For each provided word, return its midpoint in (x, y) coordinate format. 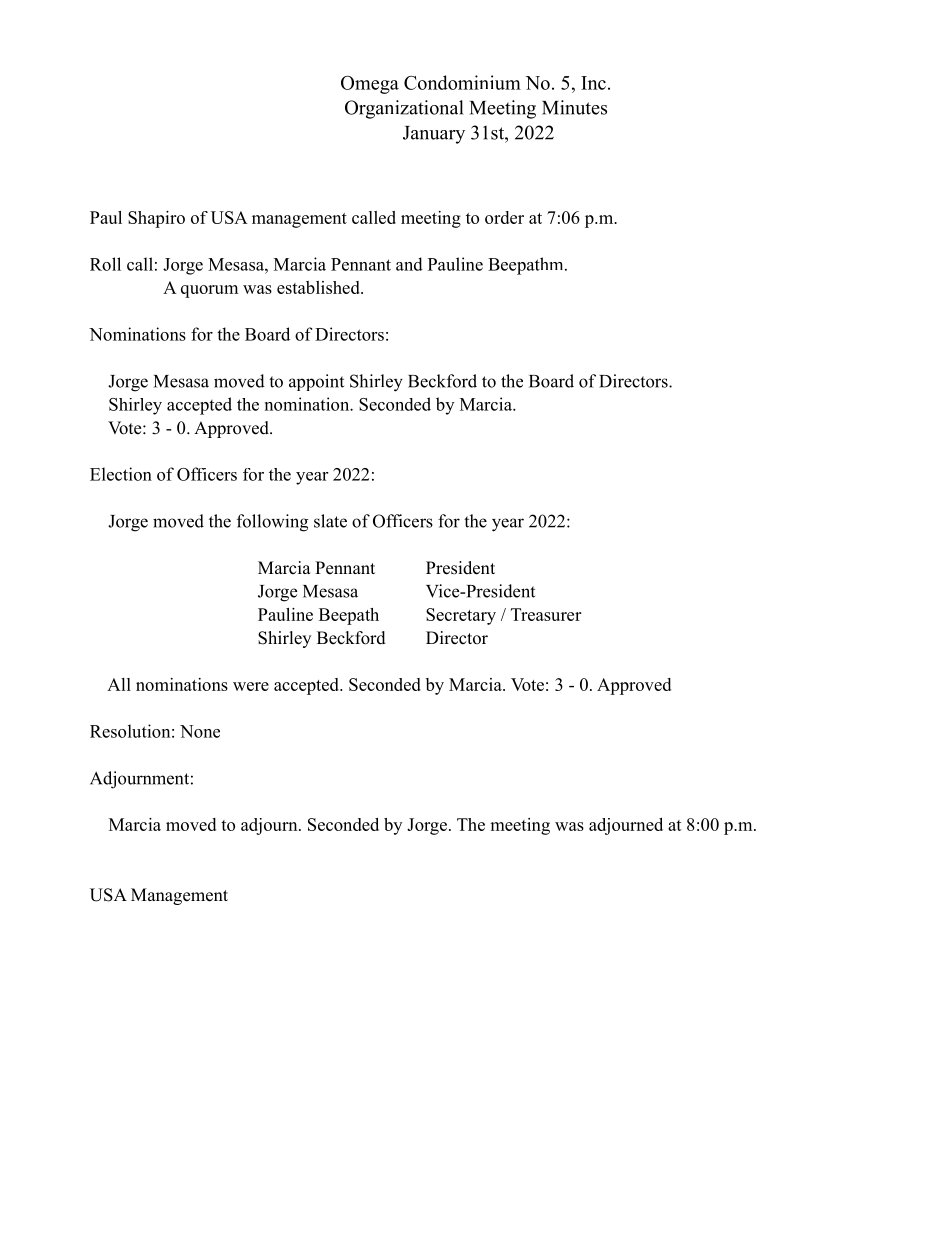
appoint (316, 382)
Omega (370, 85)
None (200, 731)
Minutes (574, 107)
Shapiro (156, 219)
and (409, 264)
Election (121, 474)
